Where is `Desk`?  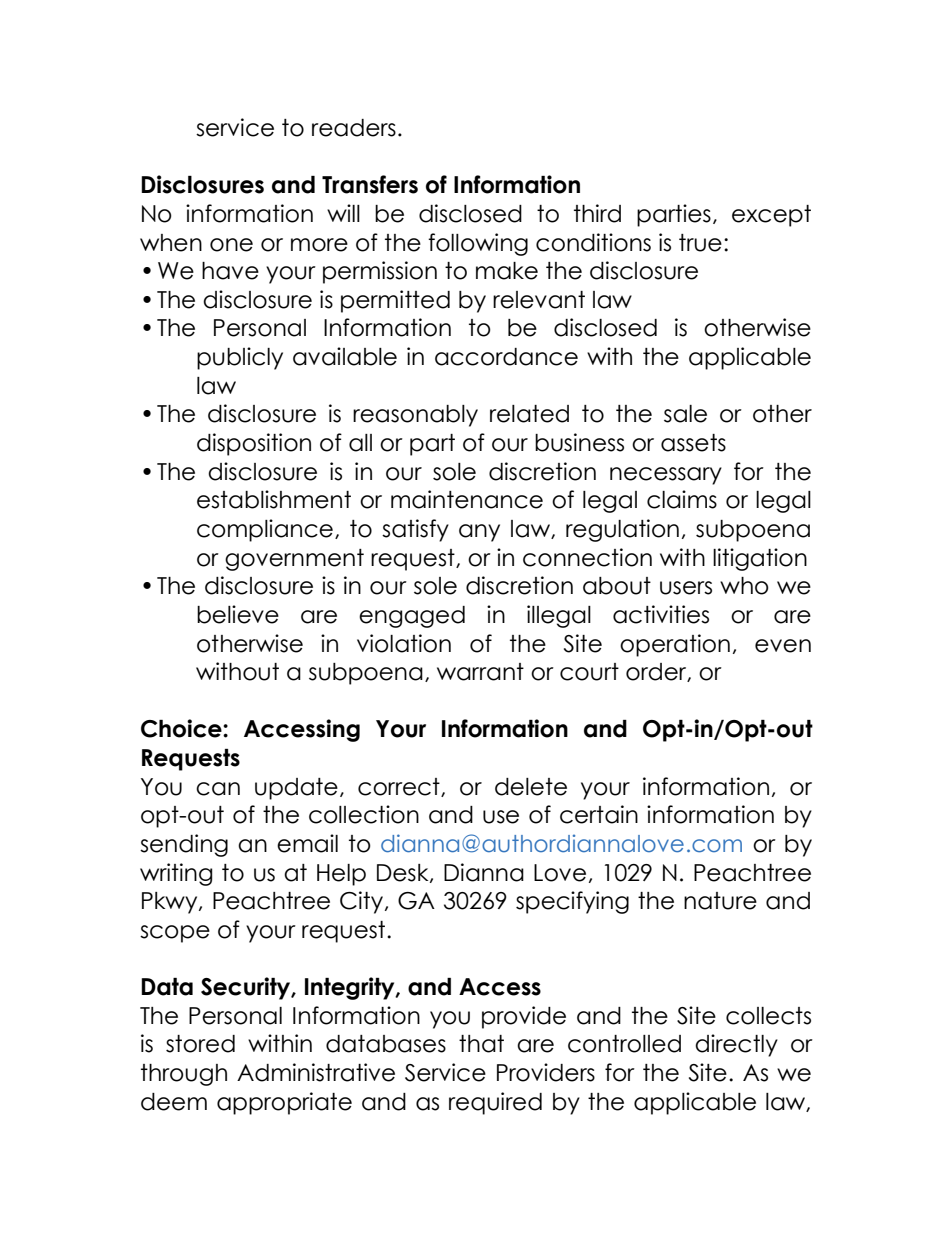
Desk is located at coordinates (404, 873).
